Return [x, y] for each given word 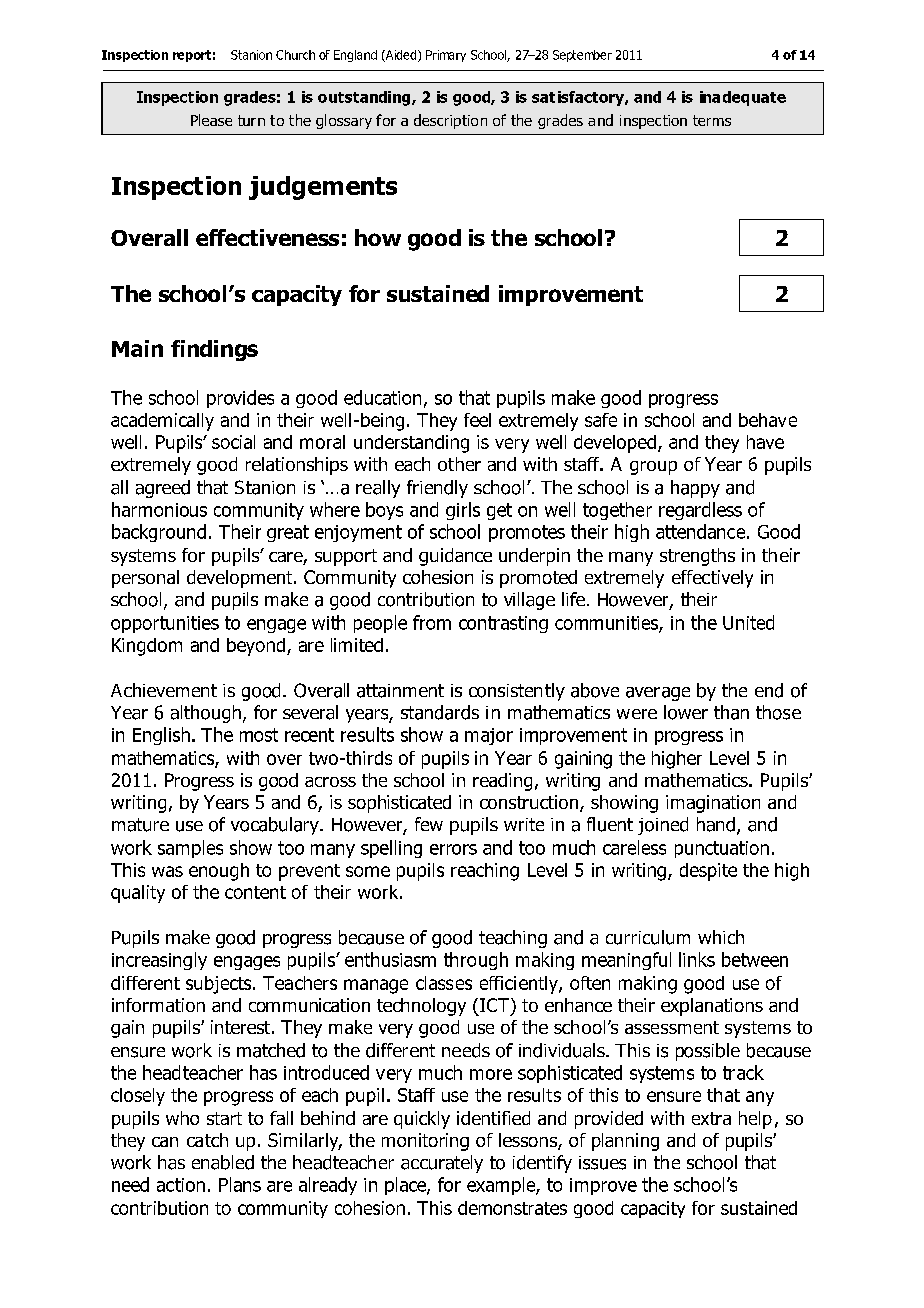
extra [711, 1118]
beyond [256, 647]
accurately [442, 1164]
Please [211, 120]
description [450, 121]
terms [712, 120]
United [748, 622]
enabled [223, 1162]
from [432, 622]
